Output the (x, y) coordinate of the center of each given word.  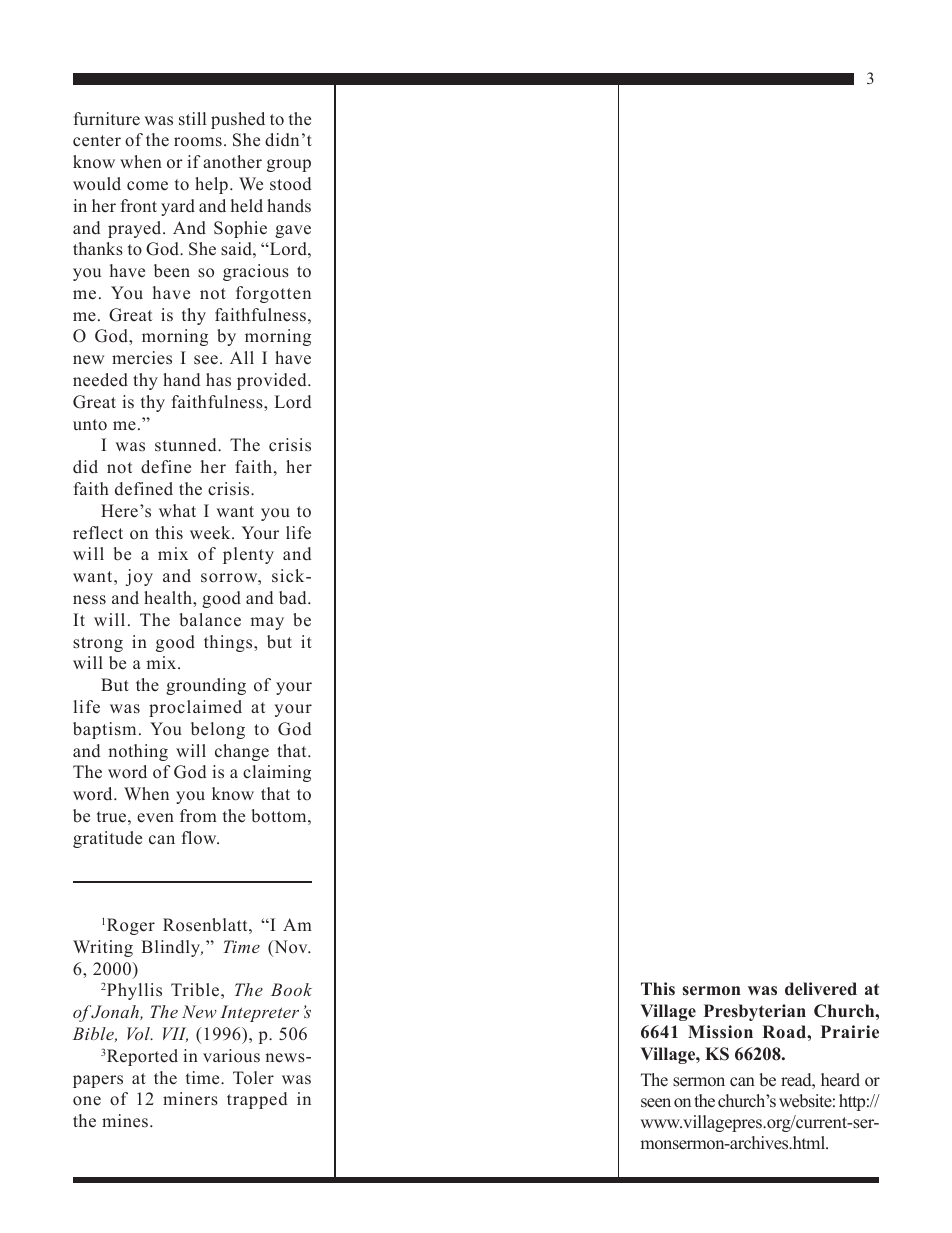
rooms (198, 142)
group (289, 165)
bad (294, 598)
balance (210, 620)
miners (190, 1099)
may (267, 623)
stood (290, 184)
